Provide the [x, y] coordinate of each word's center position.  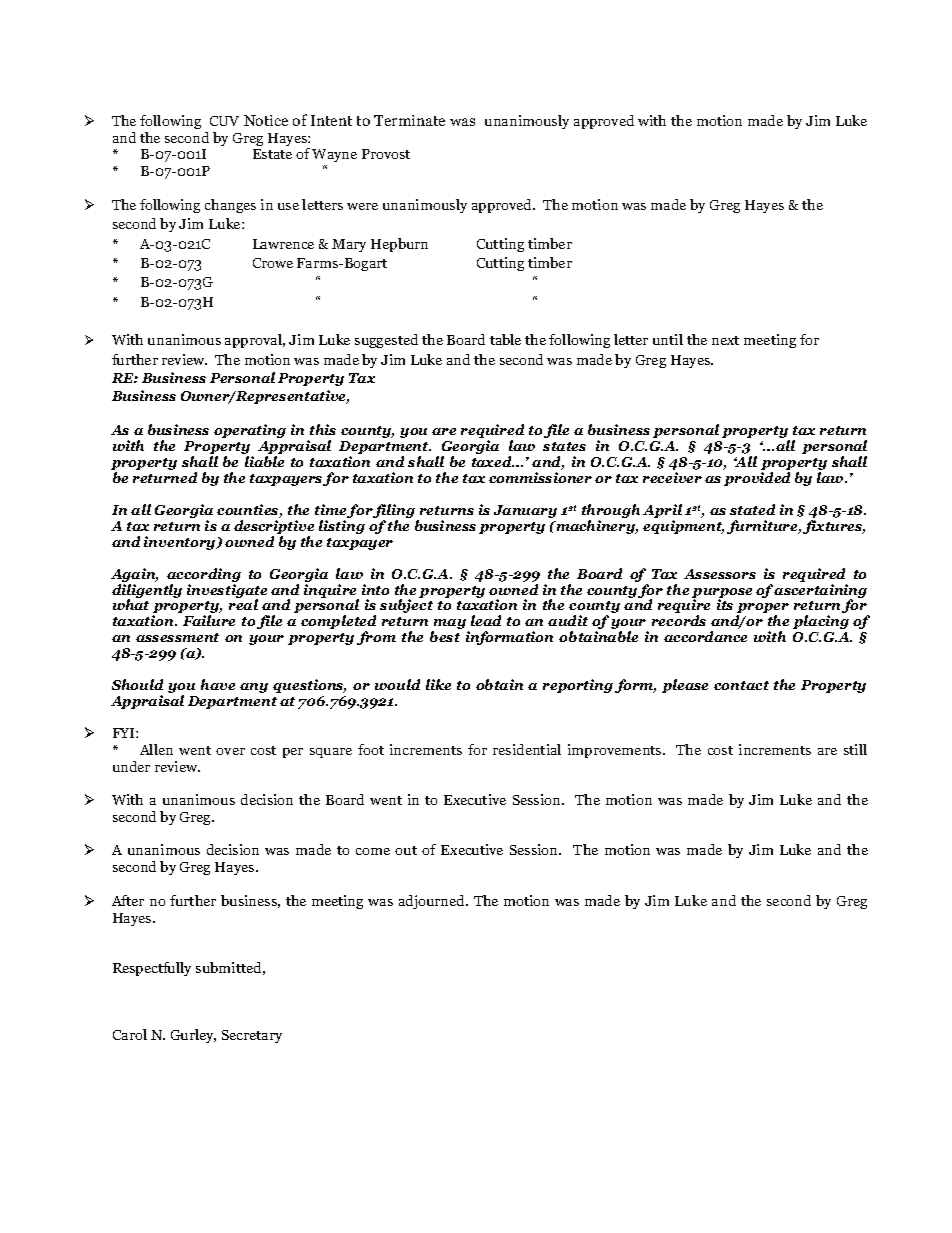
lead [486, 620]
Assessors [720, 574]
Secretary [252, 1036]
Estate [272, 154]
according [204, 576]
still [855, 749]
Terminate [409, 120]
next [725, 340]
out [406, 850]
